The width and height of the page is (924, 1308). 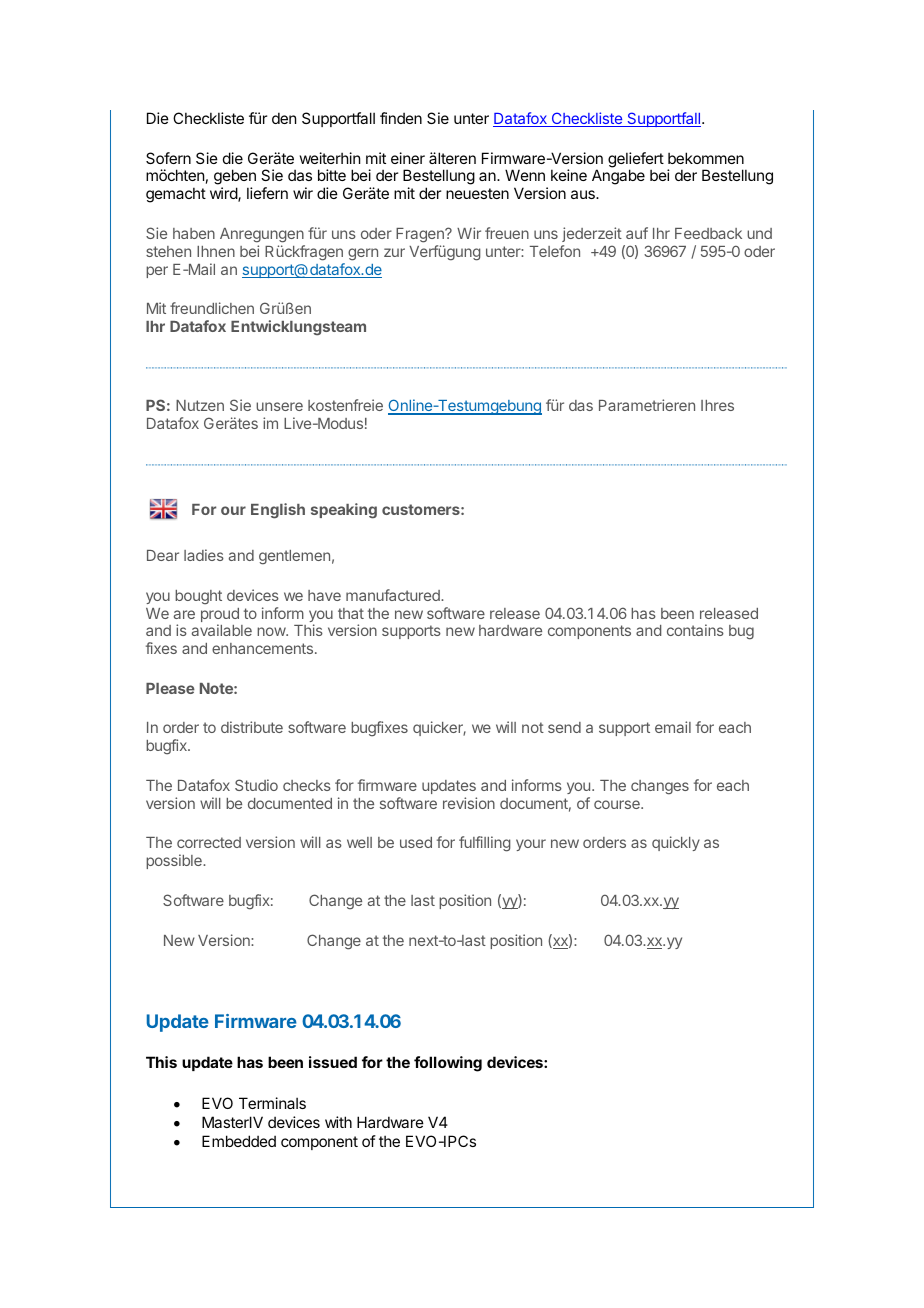 What do you see at coordinates (695, 630) in the page?
I see `contains` at bounding box center [695, 630].
